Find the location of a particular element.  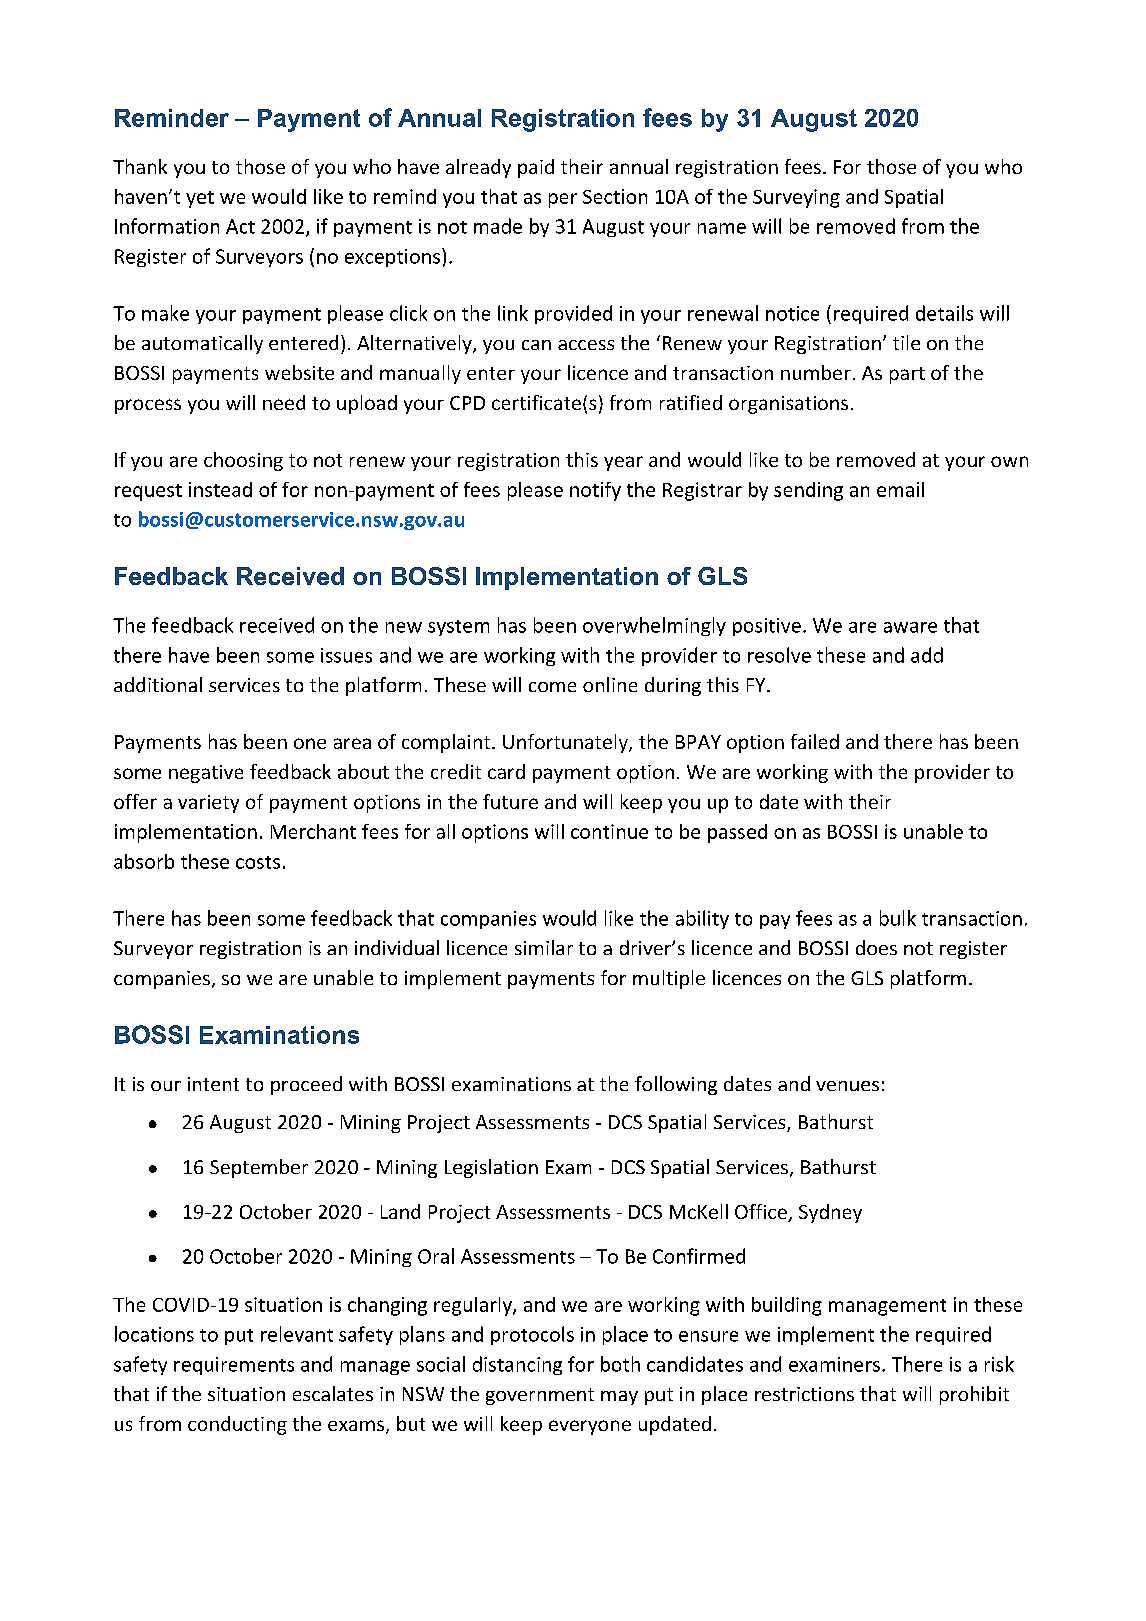

prohibit is located at coordinates (974, 1395).
